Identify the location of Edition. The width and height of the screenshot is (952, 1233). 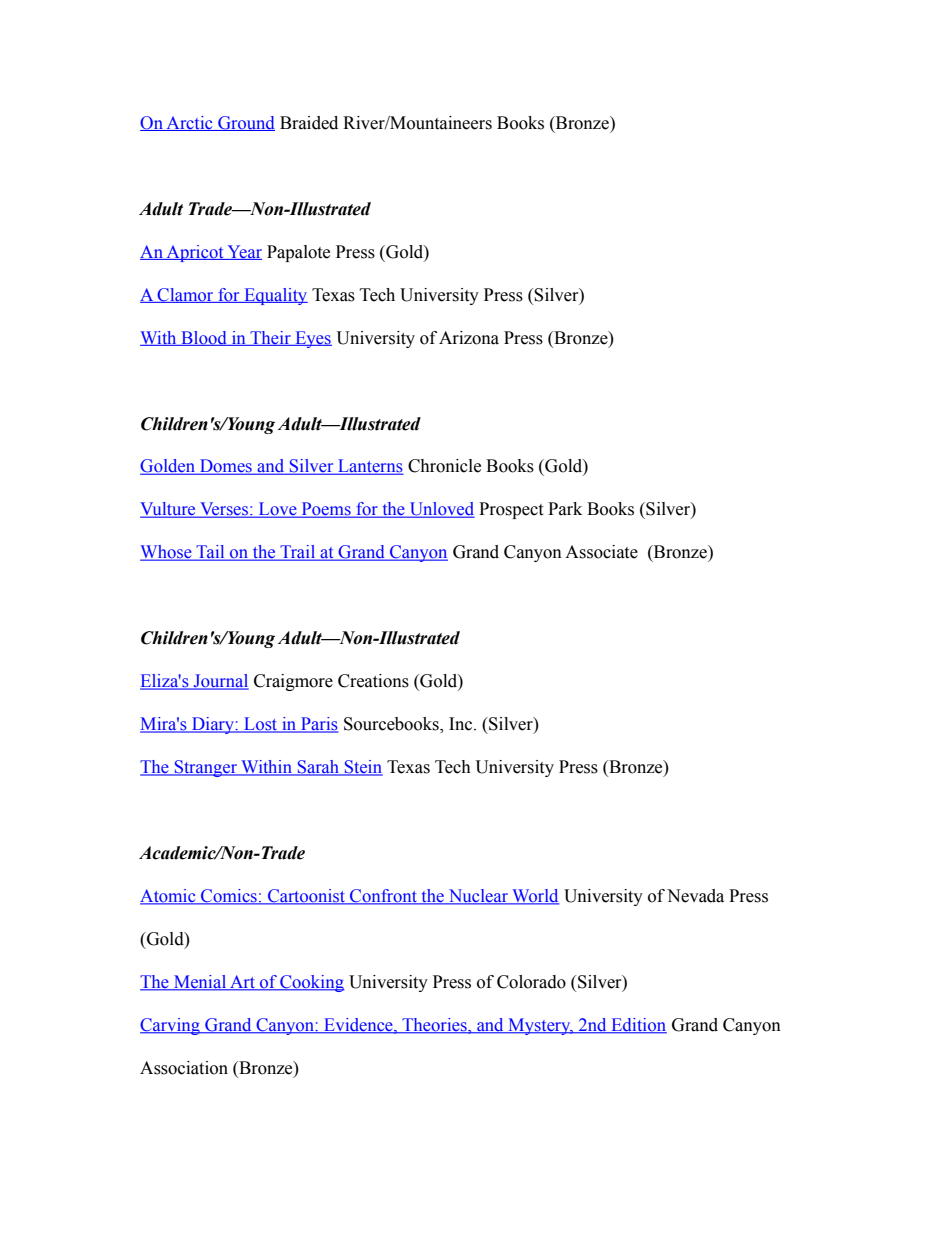
(638, 1026).
